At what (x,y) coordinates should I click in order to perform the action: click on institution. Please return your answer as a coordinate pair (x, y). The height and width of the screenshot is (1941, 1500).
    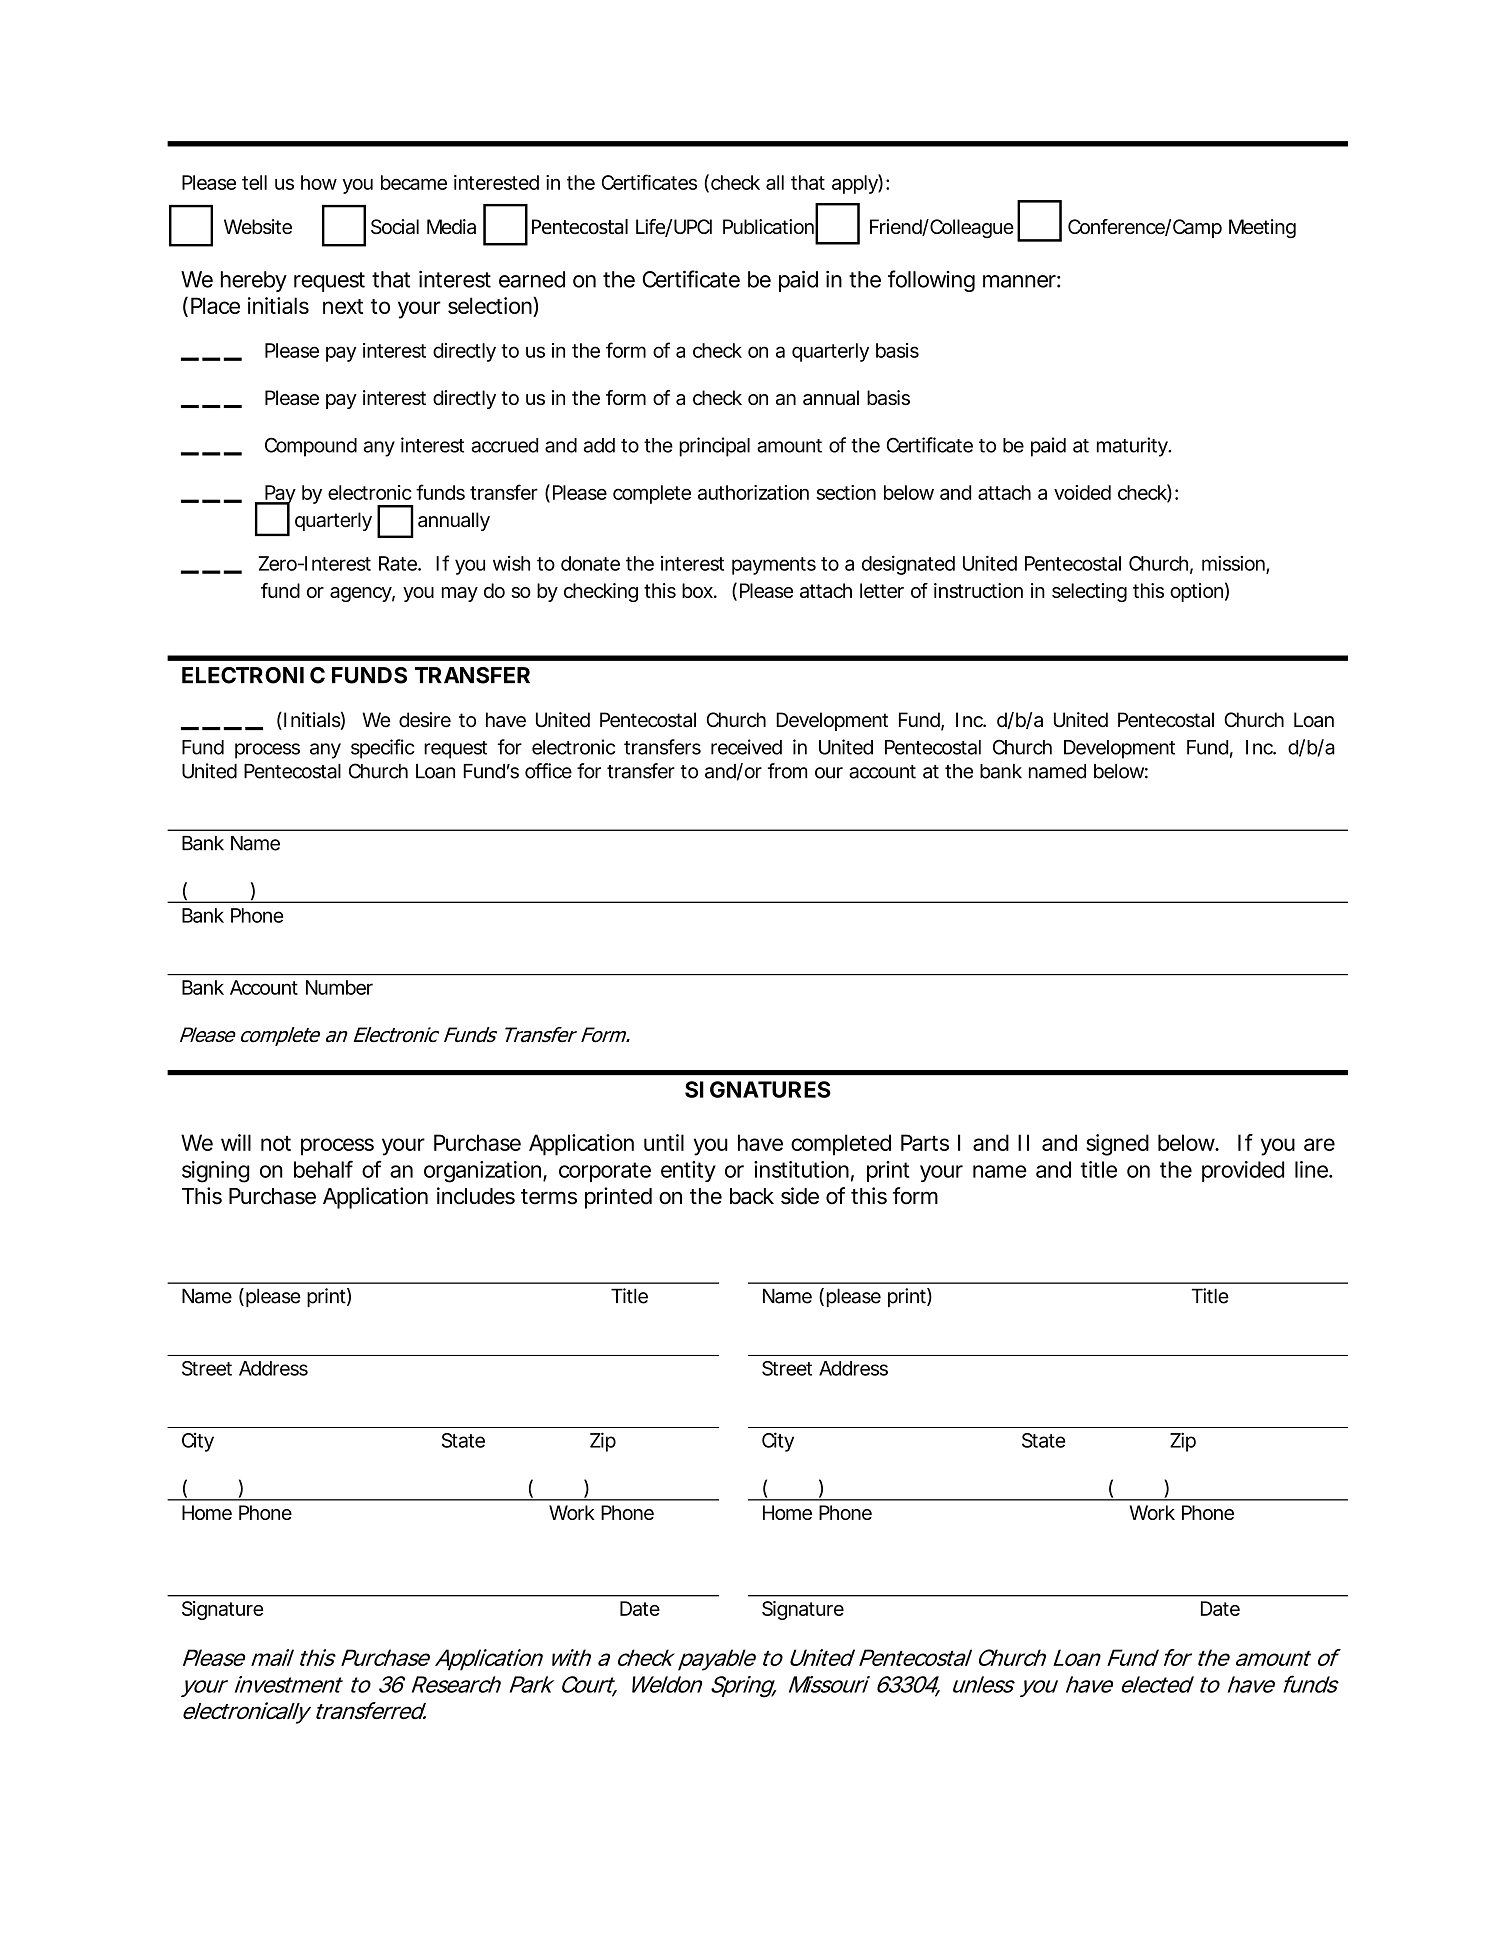
    Looking at the image, I should click on (801, 1169).
